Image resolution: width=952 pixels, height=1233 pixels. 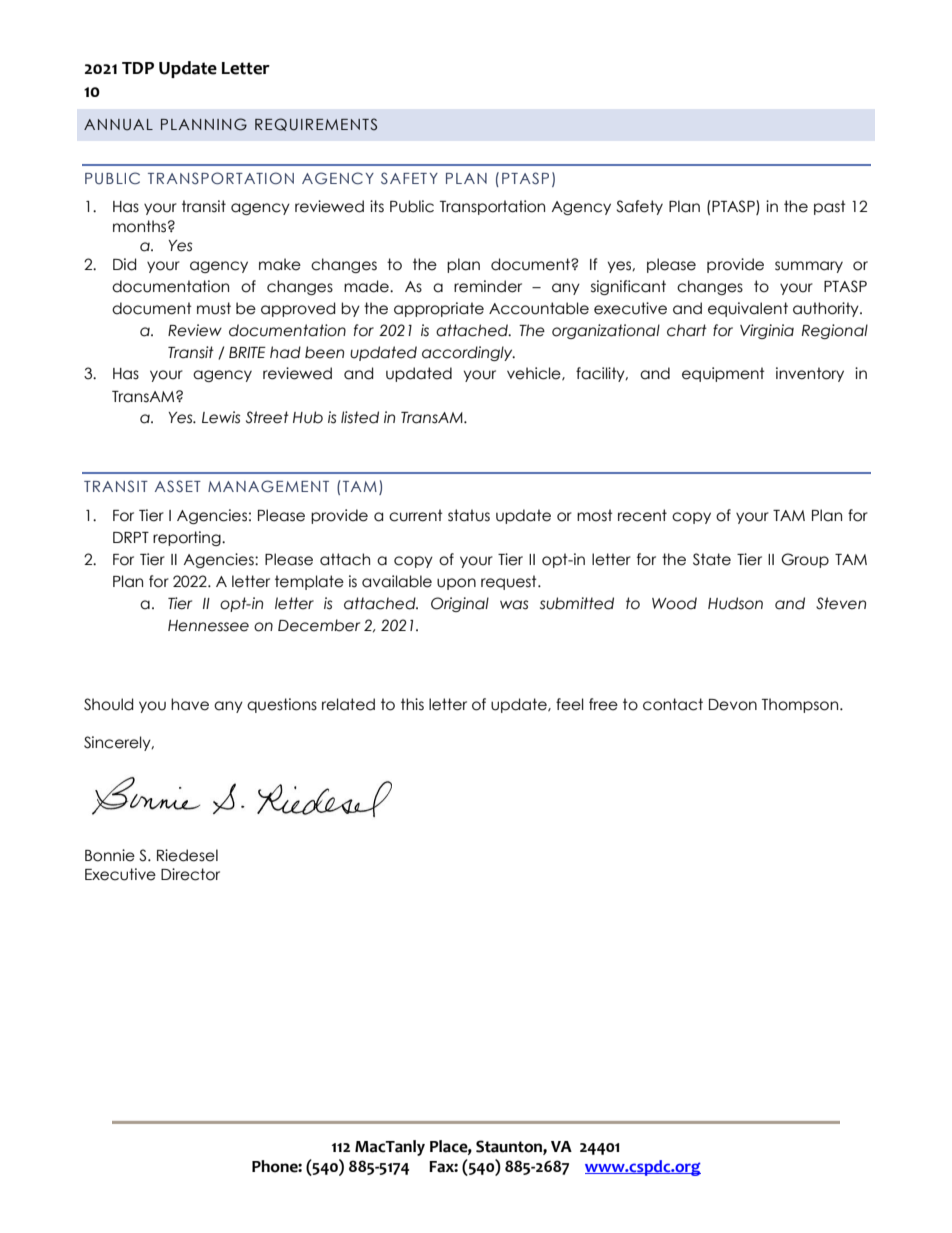 I want to click on accordingly, so click(x=468, y=353).
